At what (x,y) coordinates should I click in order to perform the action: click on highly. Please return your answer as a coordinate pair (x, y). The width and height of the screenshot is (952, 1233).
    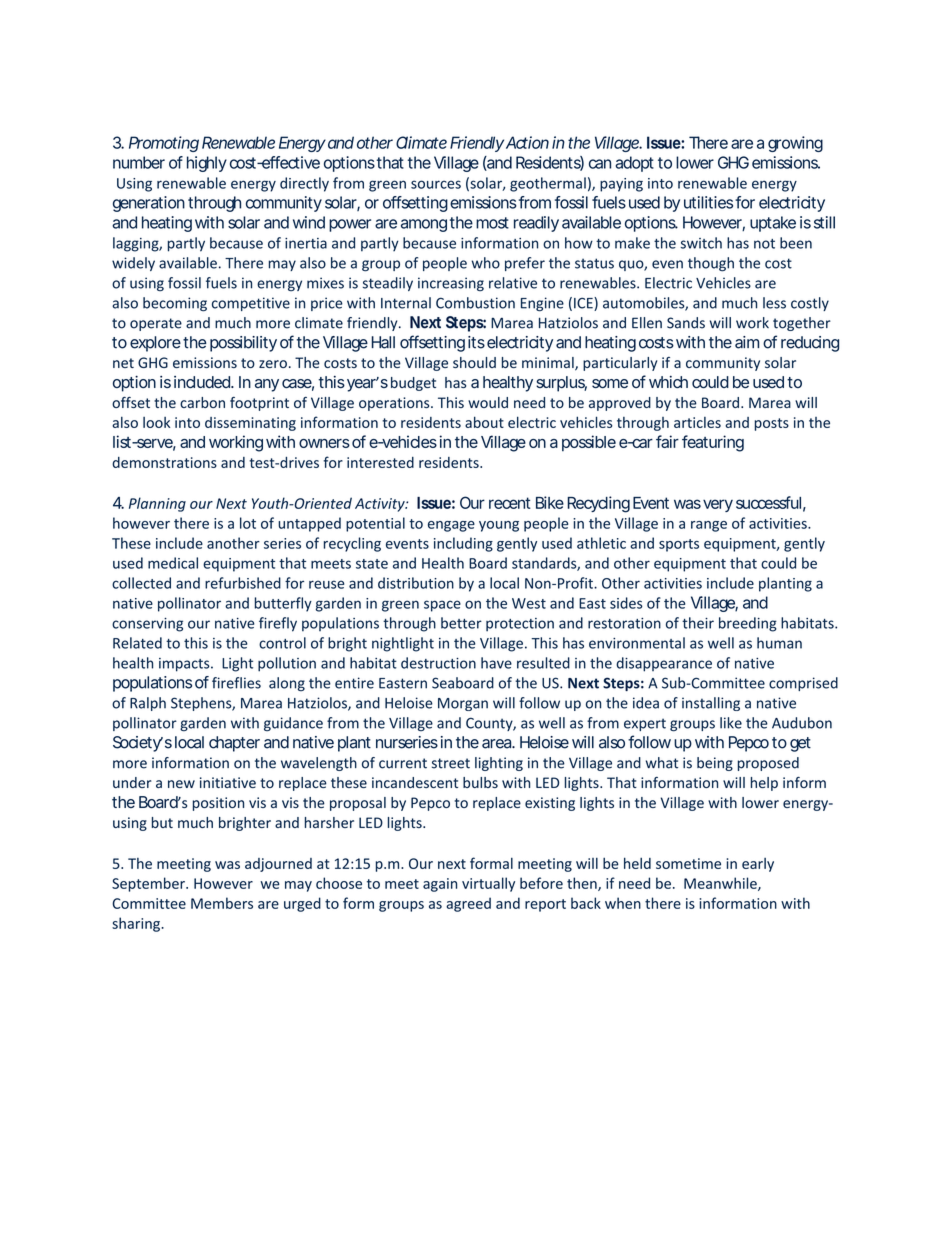
    Looking at the image, I should click on (207, 164).
